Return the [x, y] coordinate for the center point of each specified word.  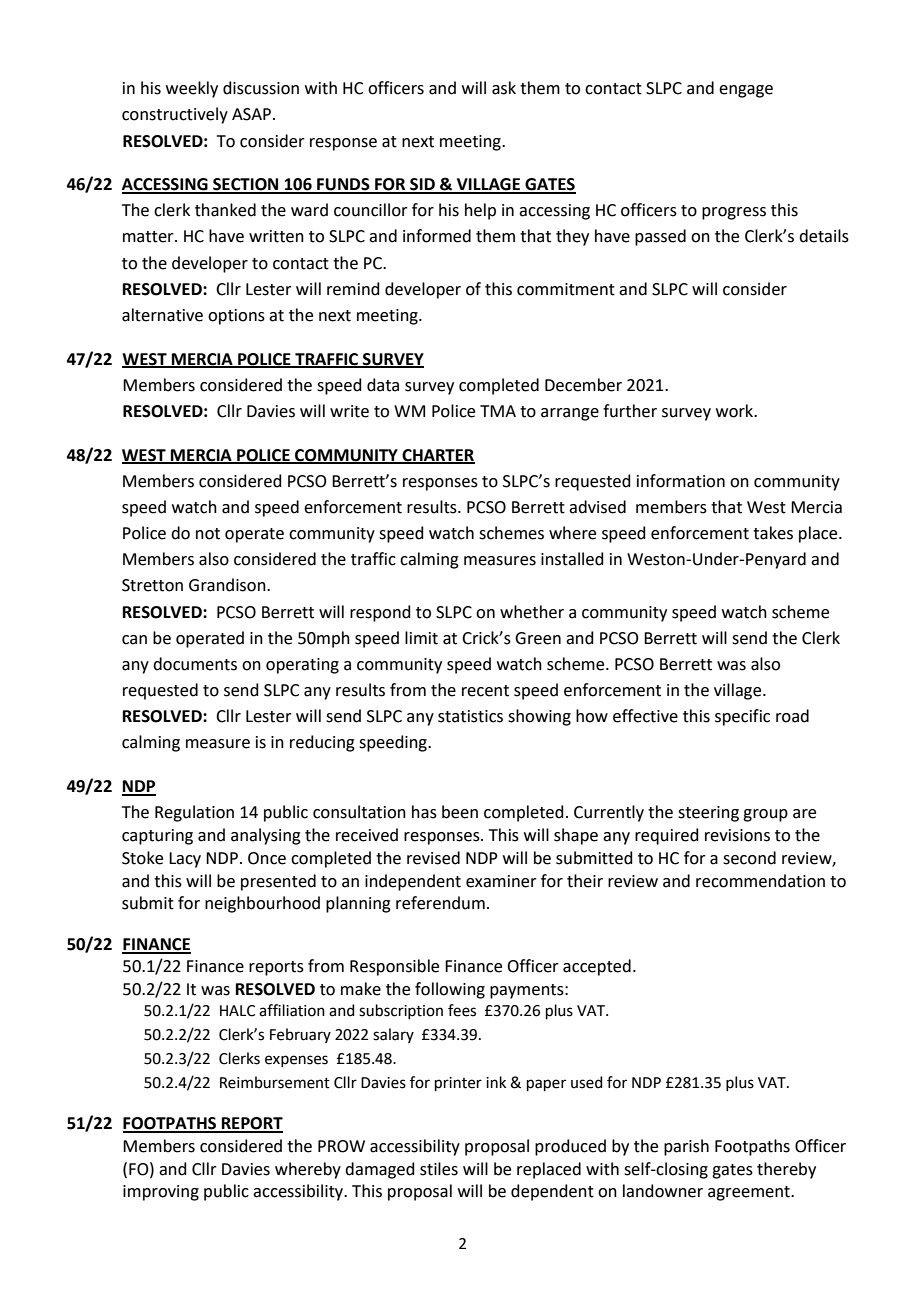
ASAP [251, 114]
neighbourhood [262, 904]
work [736, 411]
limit [421, 638]
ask [504, 88]
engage [746, 91]
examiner [501, 881]
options [236, 317]
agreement [750, 1193]
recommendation [760, 881]
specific [742, 717]
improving [161, 1193]
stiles [439, 1169]
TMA [498, 411]
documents [195, 664]
